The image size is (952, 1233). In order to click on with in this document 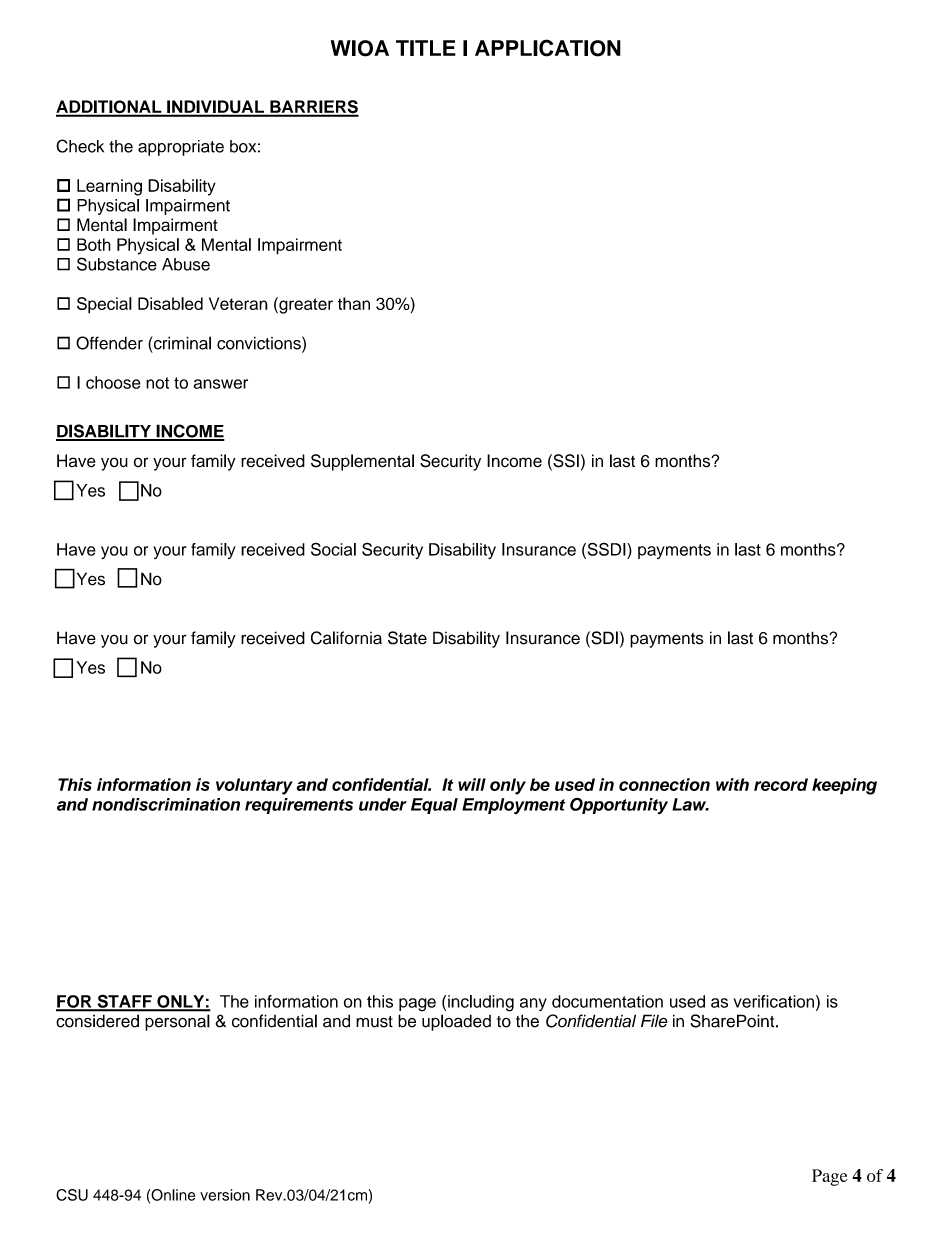, I will do `click(732, 784)`.
